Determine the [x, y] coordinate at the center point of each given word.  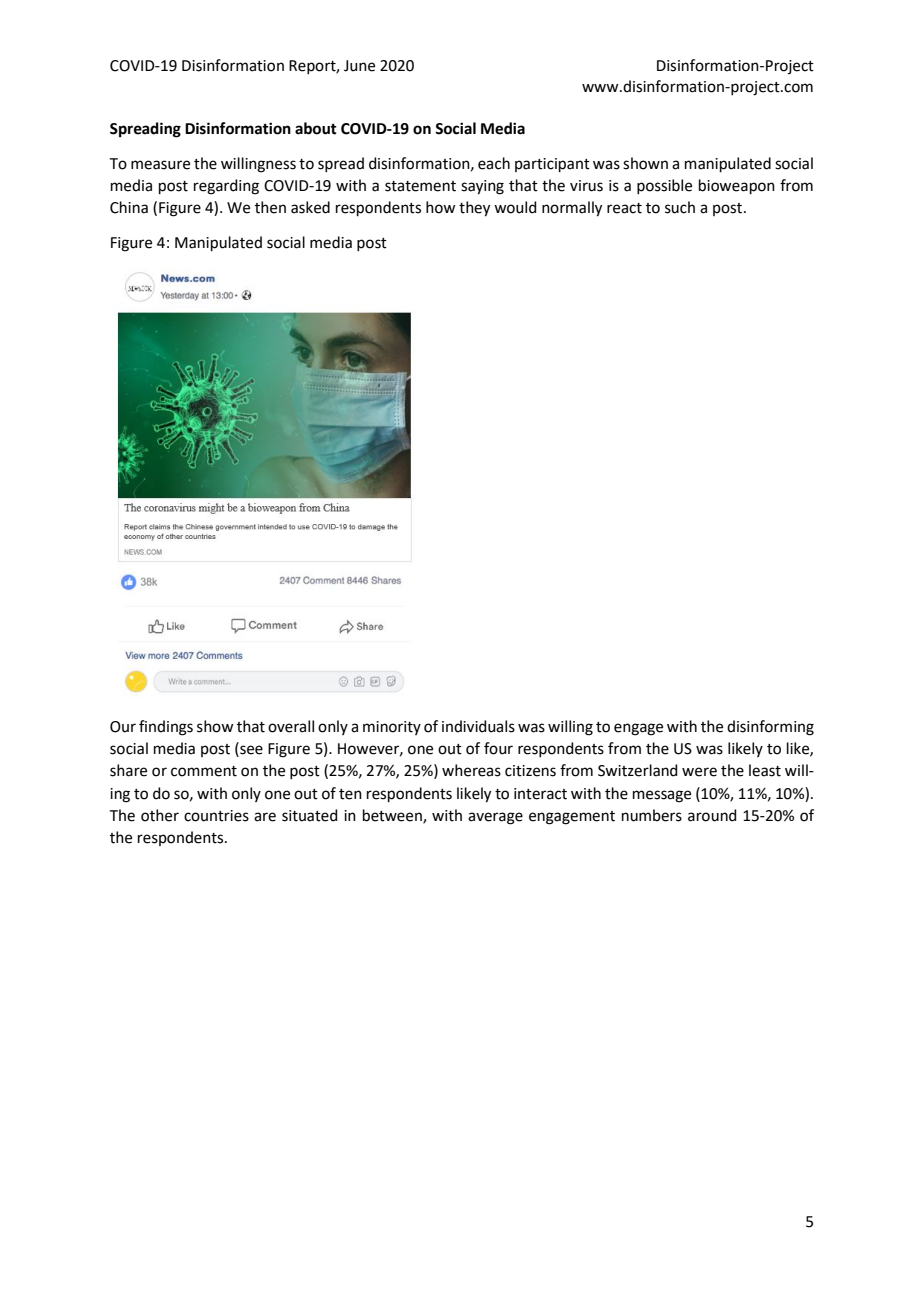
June [359, 66]
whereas [471, 770]
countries [216, 816]
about [316, 128]
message [662, 796]
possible [664, 186]
